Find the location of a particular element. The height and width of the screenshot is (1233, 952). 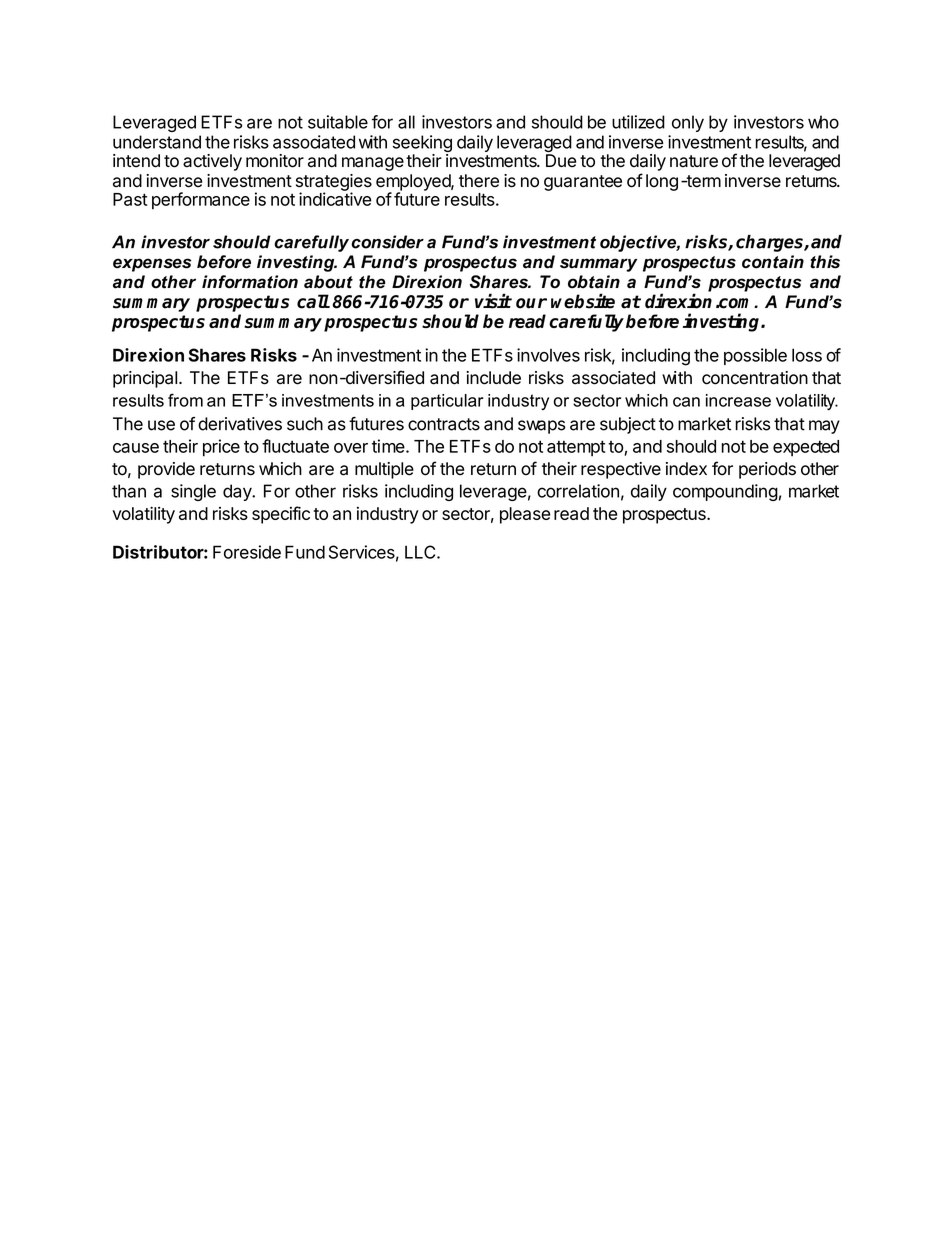

involves is located at coordinates (548, 355).
